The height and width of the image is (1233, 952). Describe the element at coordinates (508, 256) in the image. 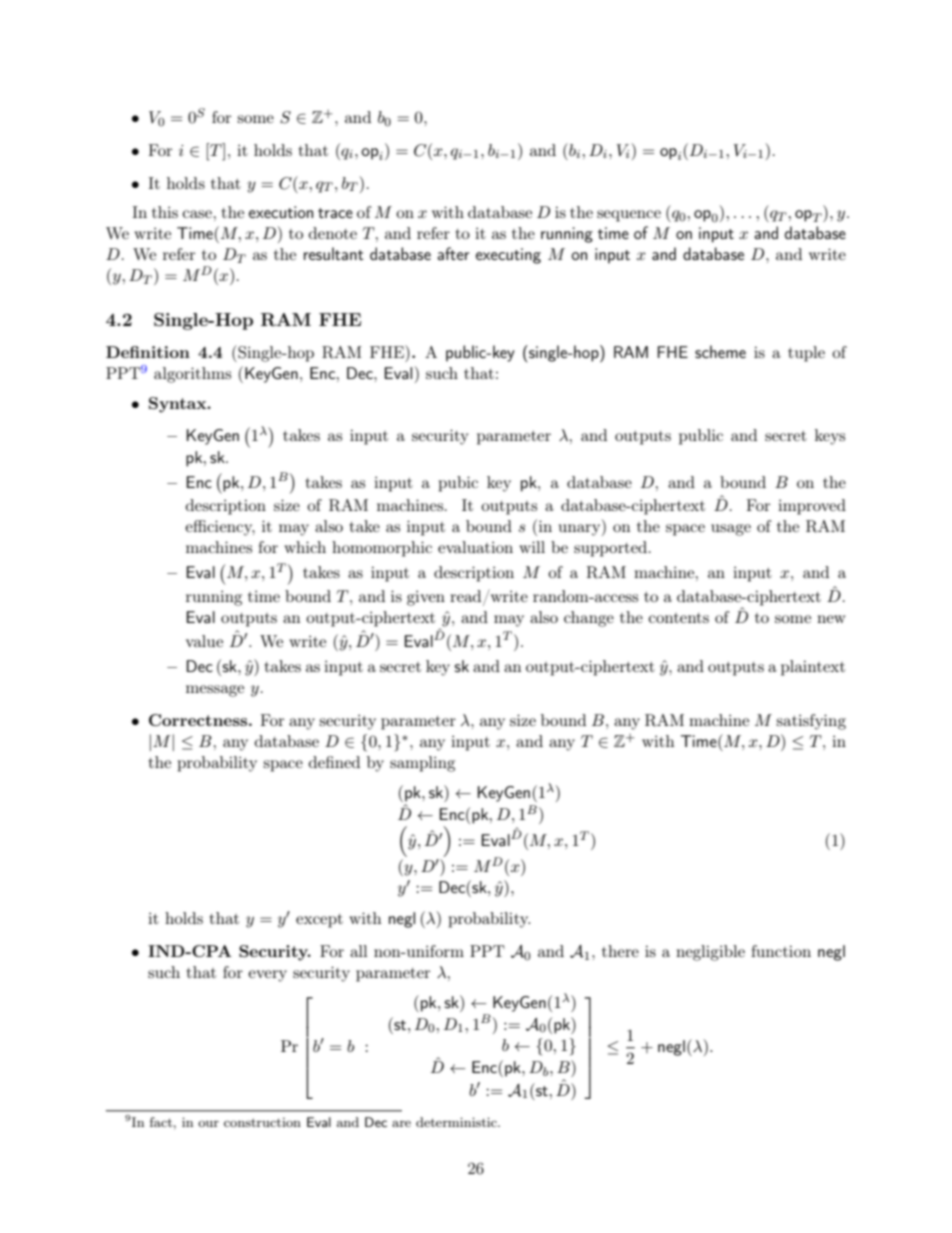

I see `executing` at that location.
